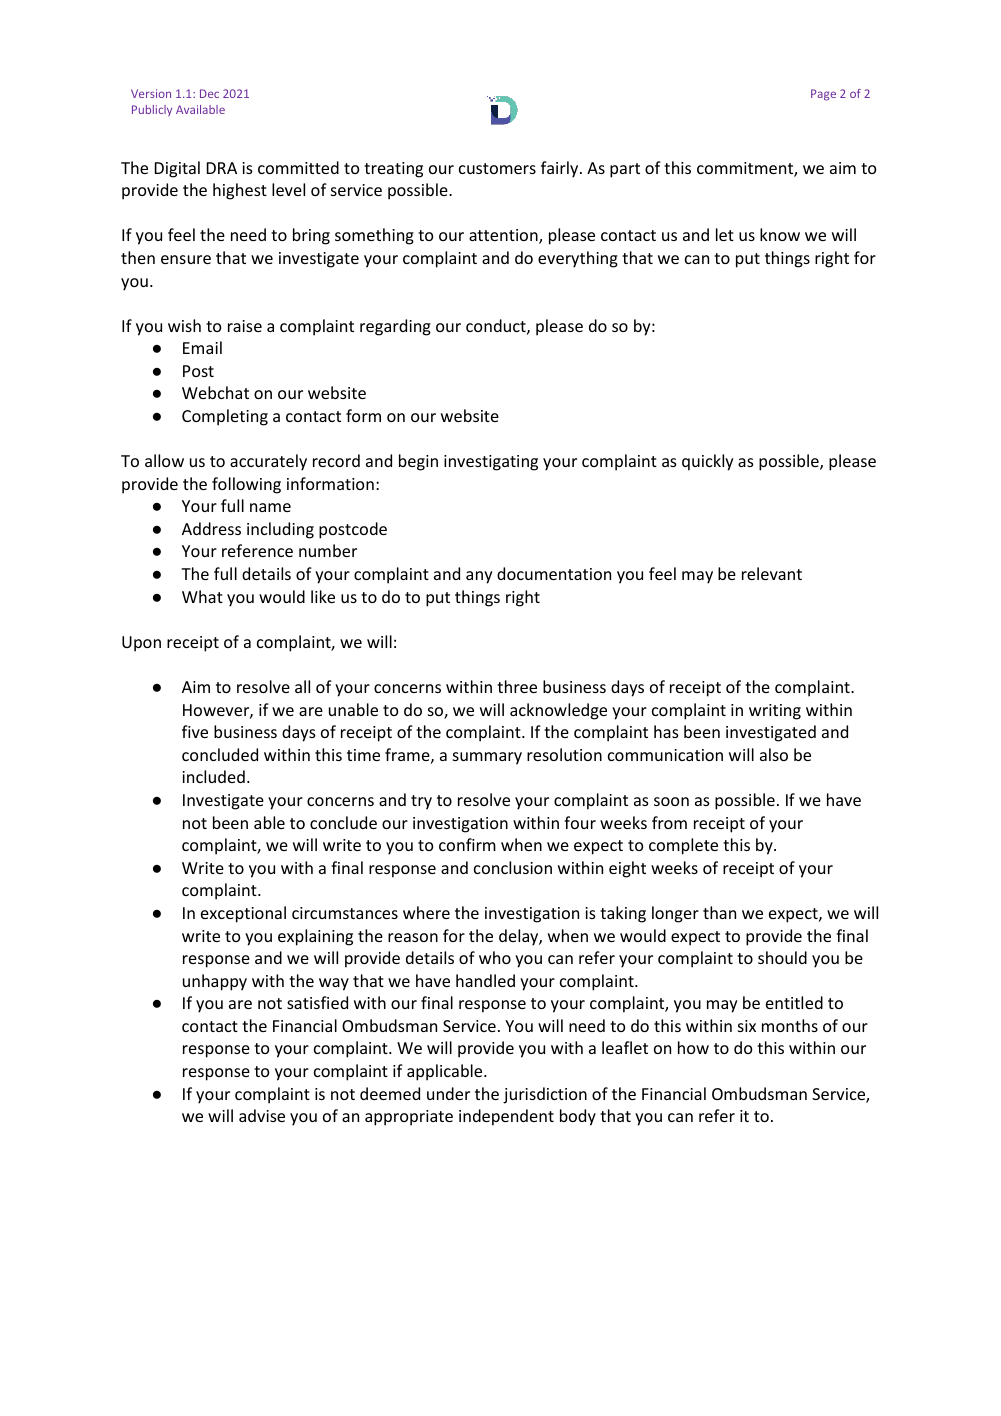 Image resolution: width=1001 pixels, height=1416 pixels. Describe the element at coordinates (479, 577) in the image. I see `any` at that location.
